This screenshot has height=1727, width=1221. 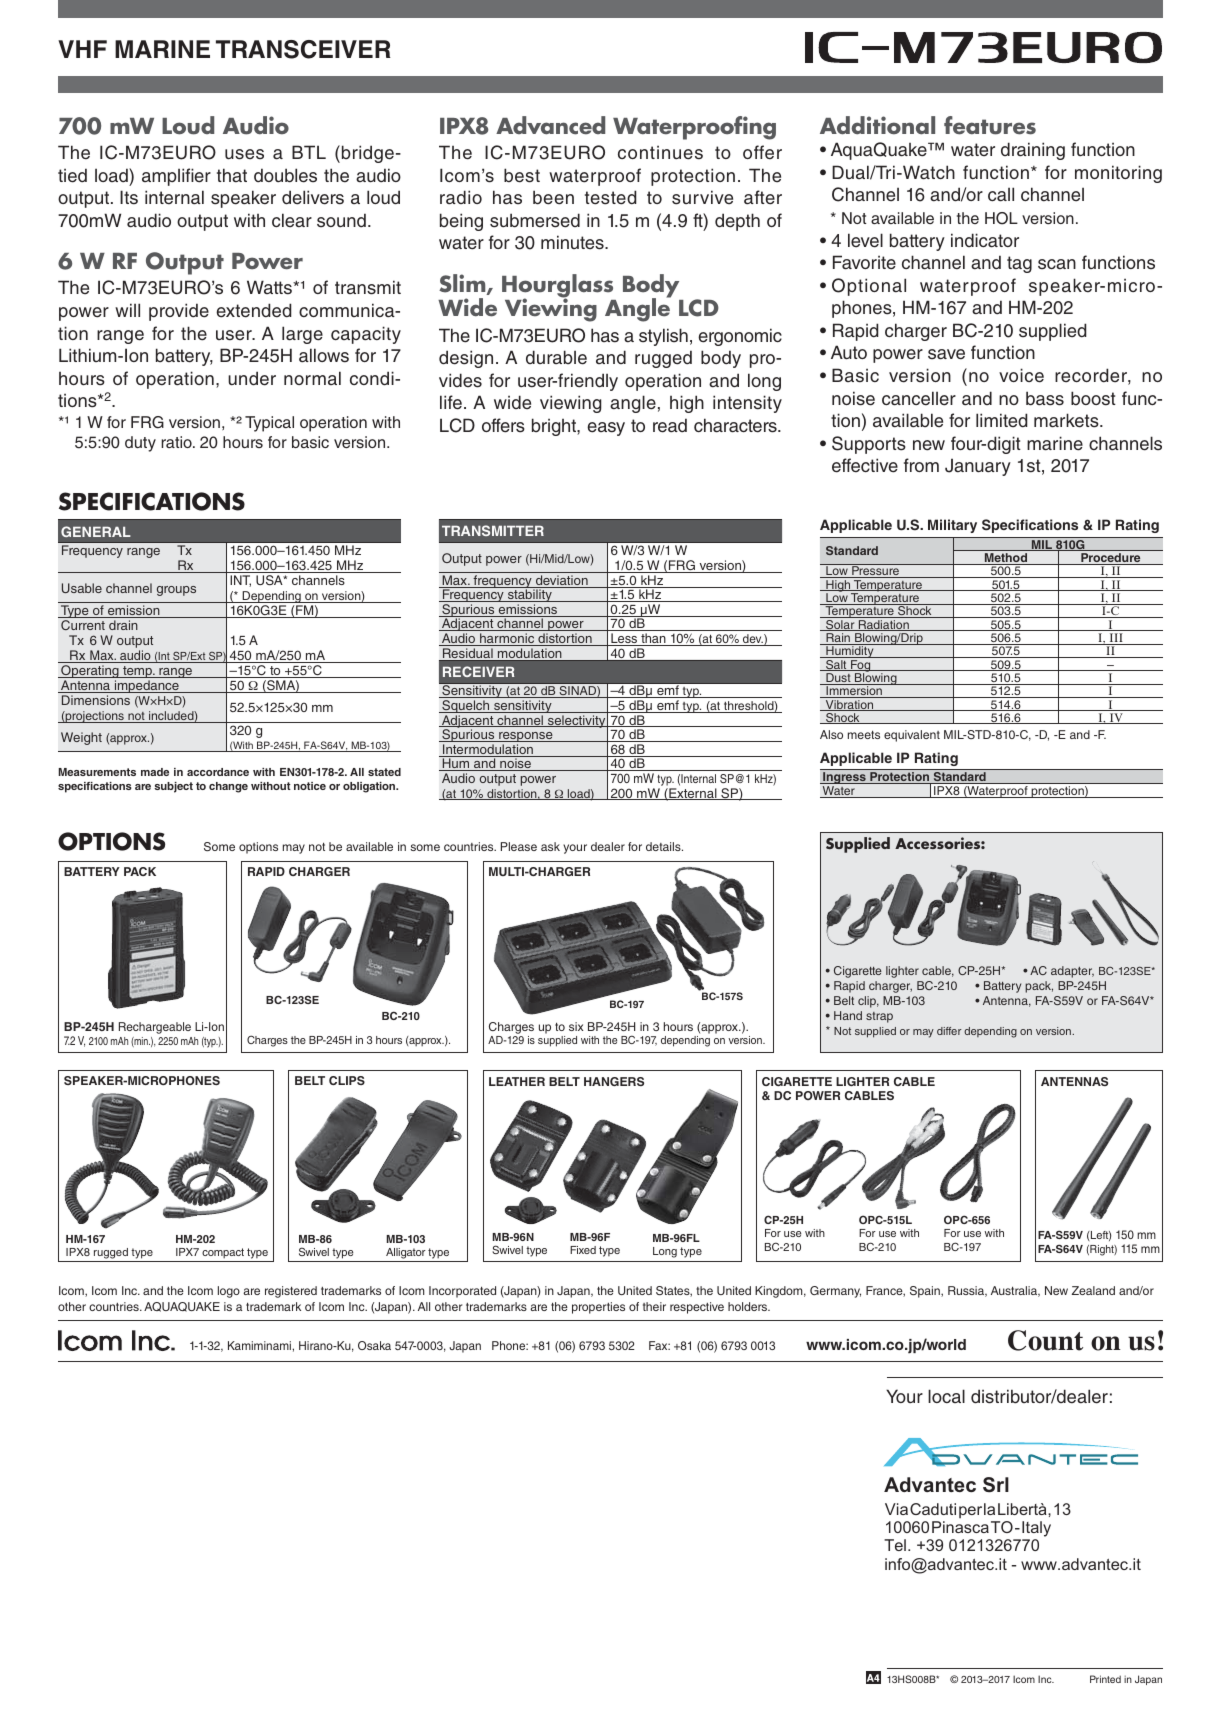 I want to click on features, so click(x=990, y=125).
